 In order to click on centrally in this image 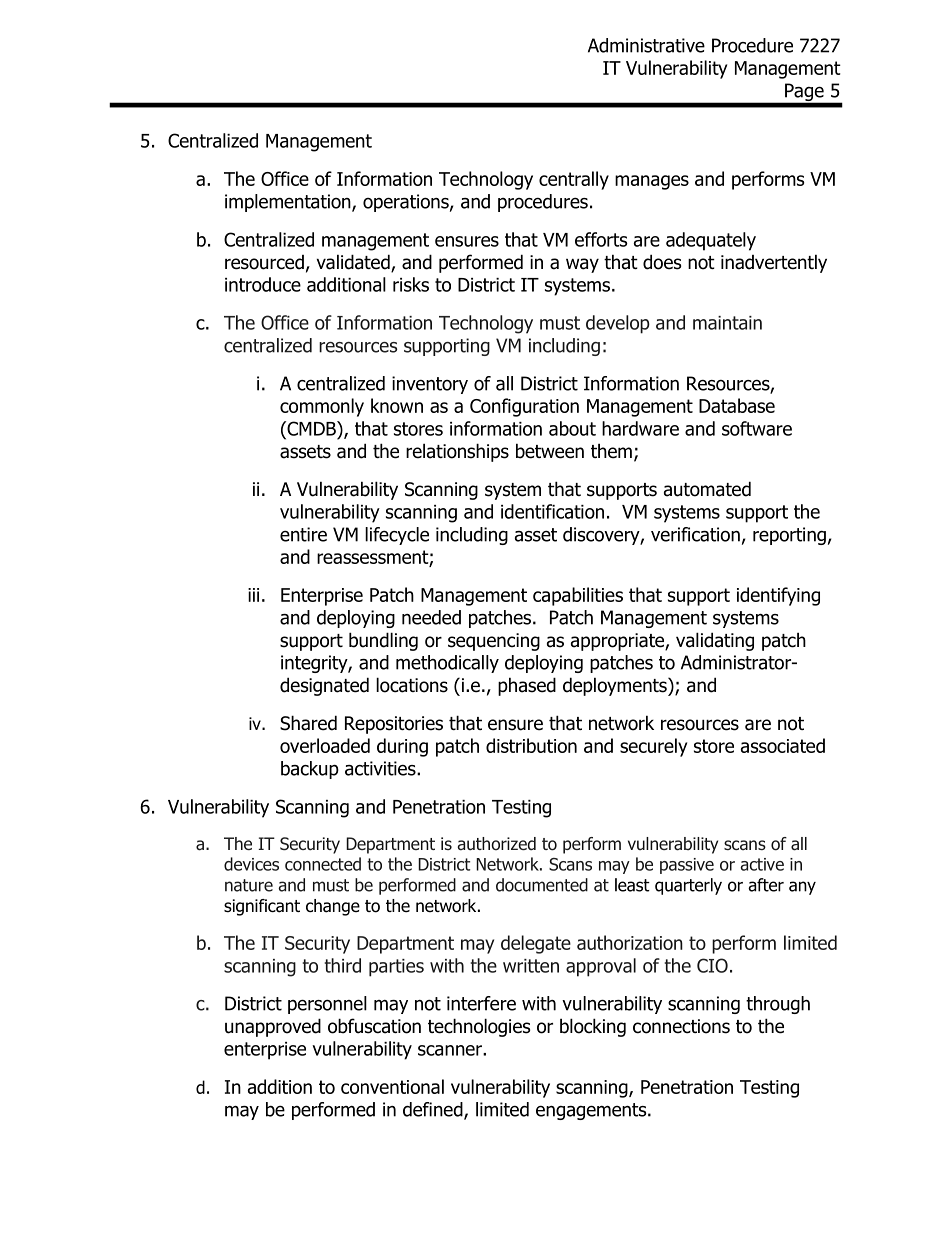, I will do `click(574, 180)`.
